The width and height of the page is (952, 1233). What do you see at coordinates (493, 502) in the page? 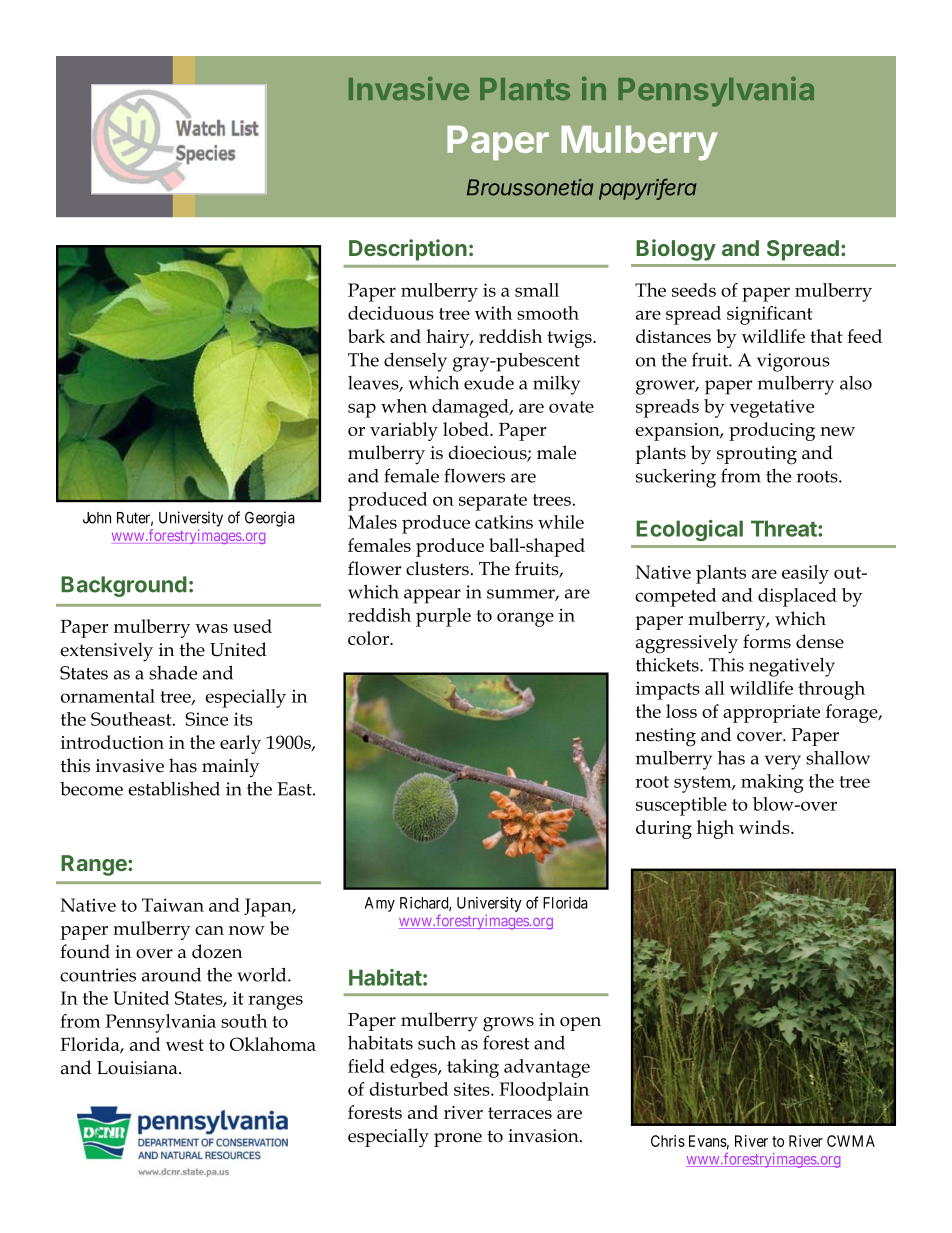
I see `separate` at bounding box center [493, 502].
